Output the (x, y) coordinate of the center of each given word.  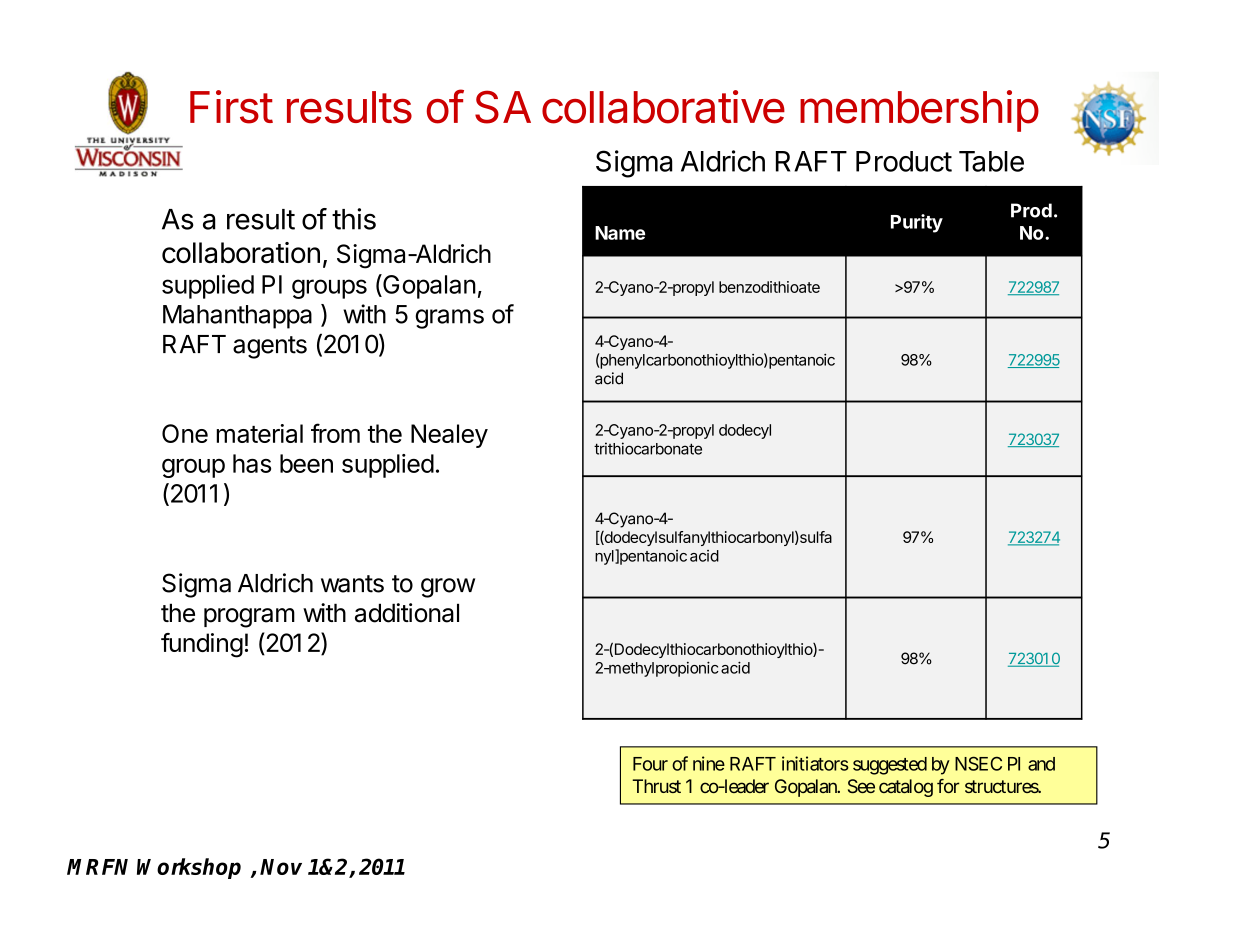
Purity (917, 223)
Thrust (656, 786)
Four (650, 764)
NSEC (978, 763)
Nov (281, 867)
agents (270, 347)
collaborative (663, 107)
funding (202, 645)
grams (449, 319)
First (231, 107)
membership (919, 111)
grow (448, 588)
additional (407, 613)
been (306, 463)
